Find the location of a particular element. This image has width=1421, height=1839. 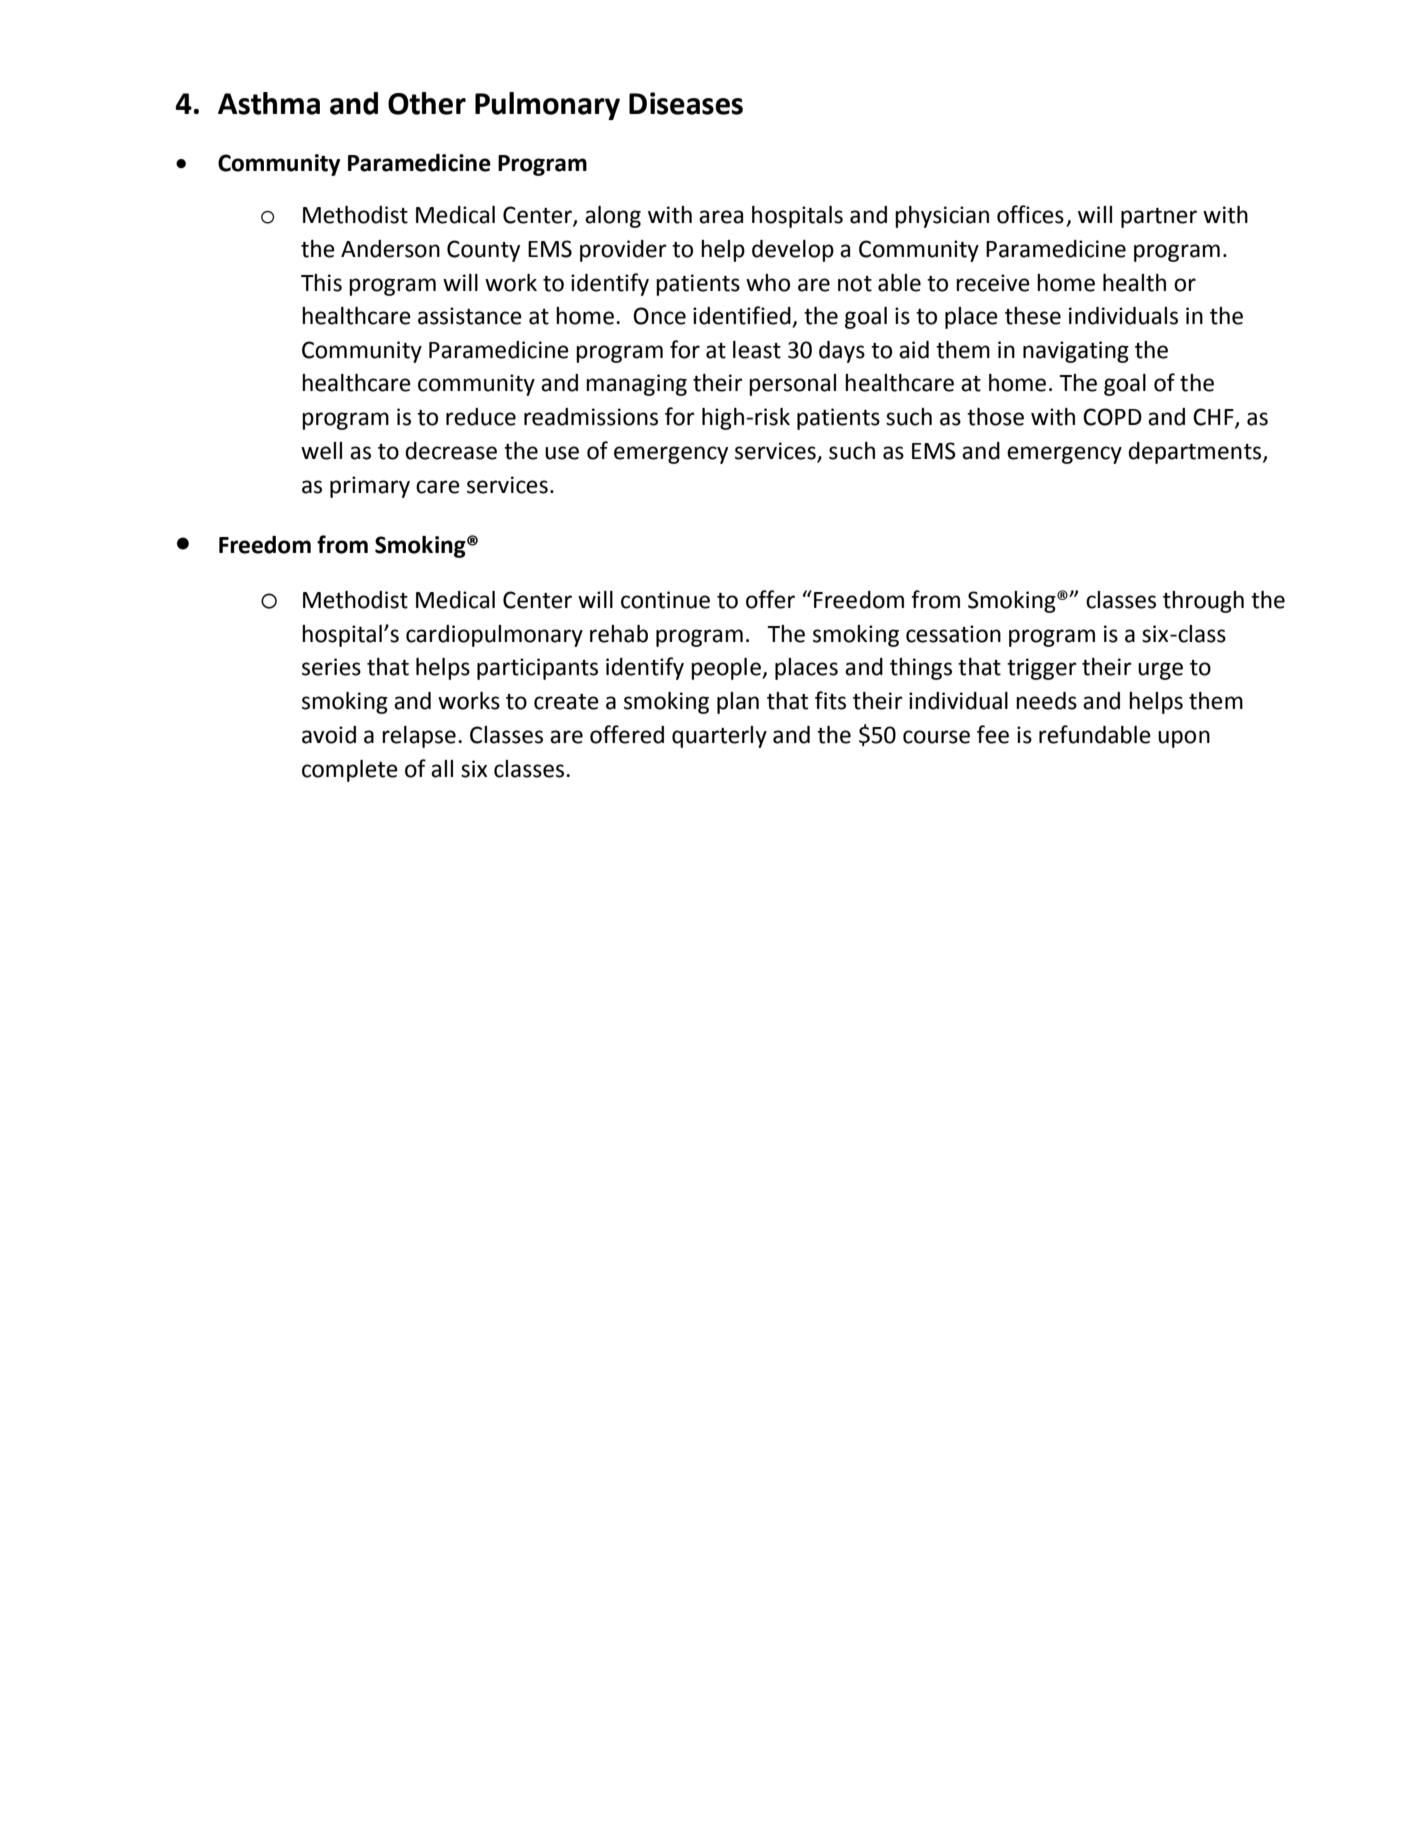

continue is located at coordinates (665, 600).
